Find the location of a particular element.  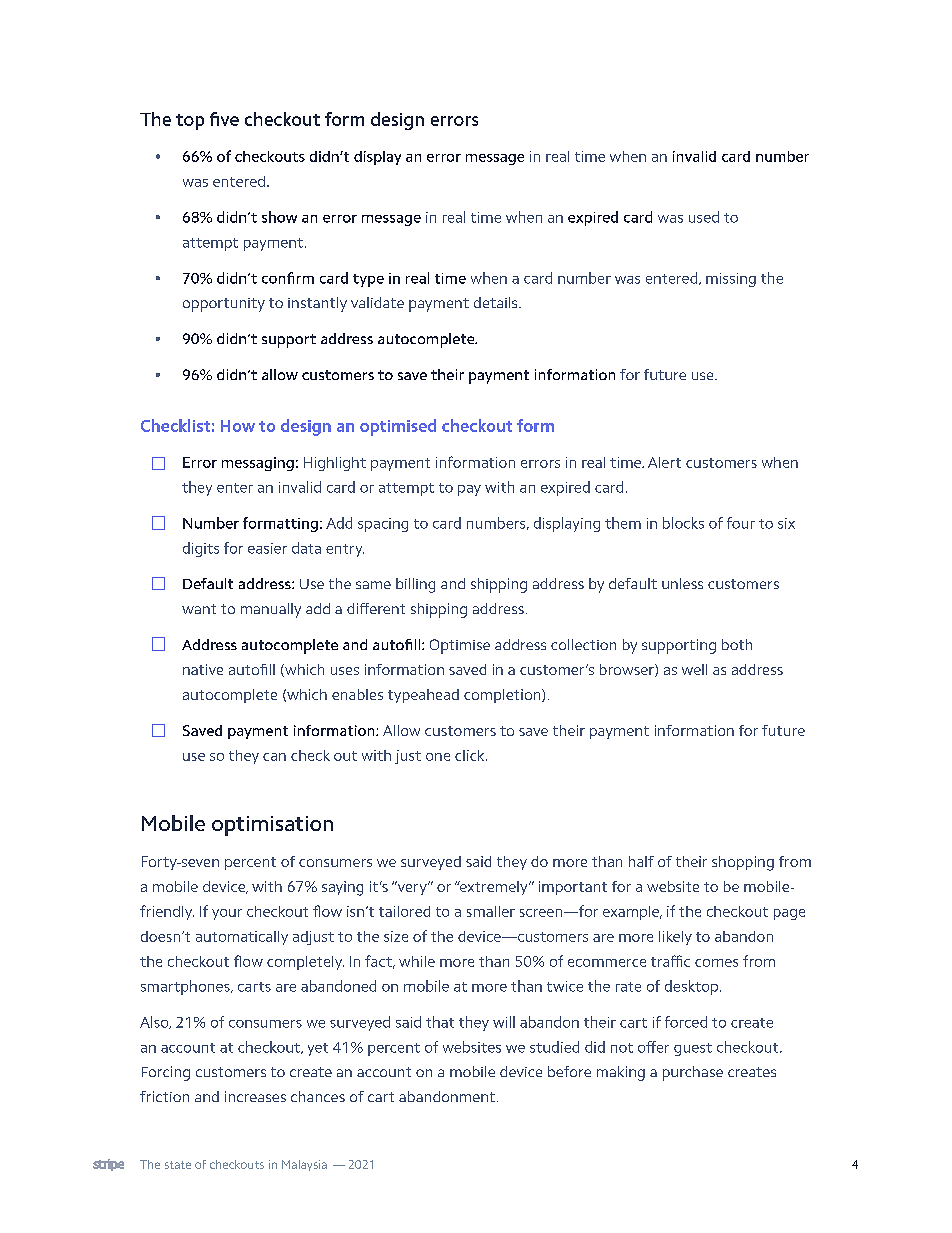

spacing is located at coordinates (383, 525).
